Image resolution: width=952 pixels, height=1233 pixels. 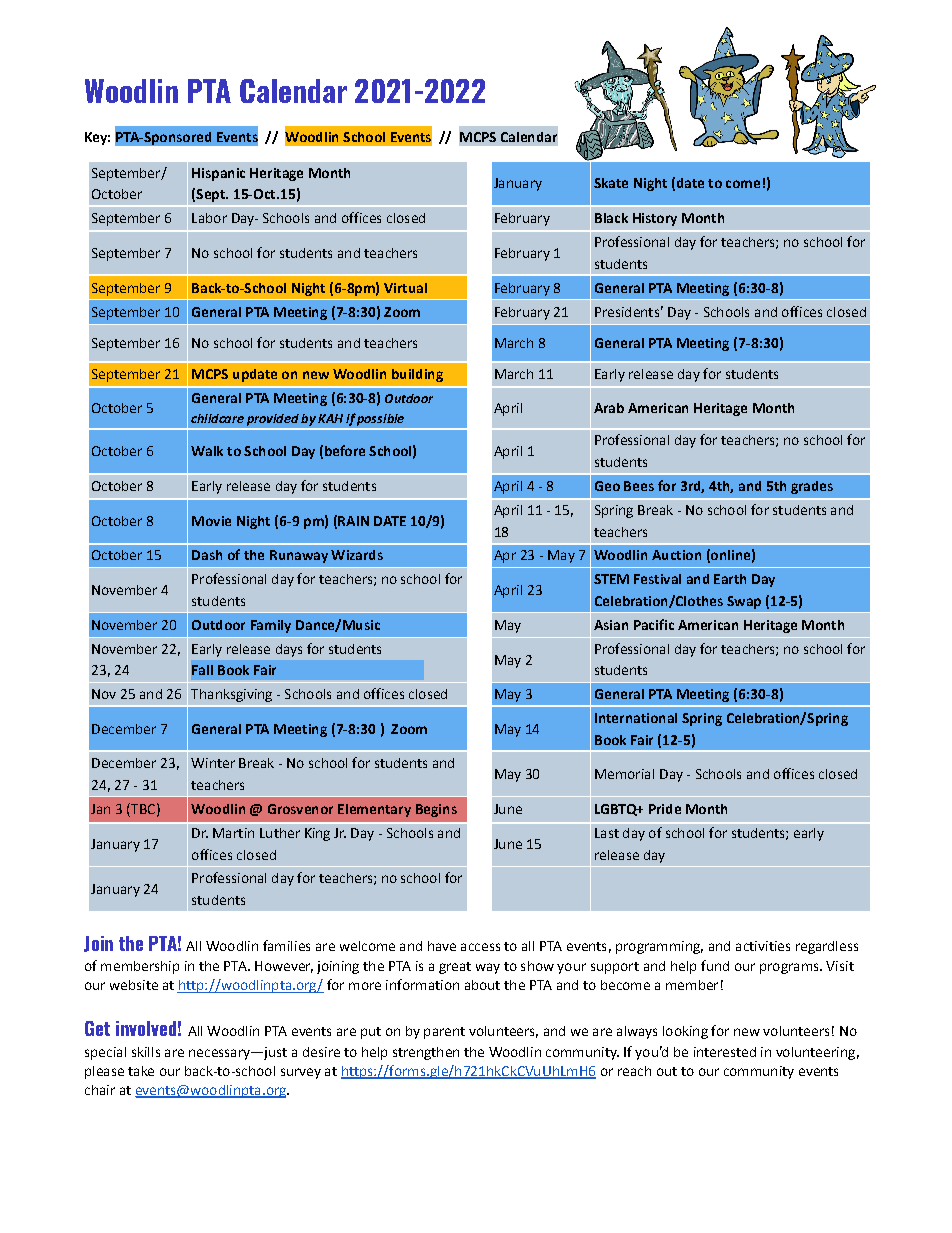 I want to click on strengthen, so click(x=426, y=1053).
